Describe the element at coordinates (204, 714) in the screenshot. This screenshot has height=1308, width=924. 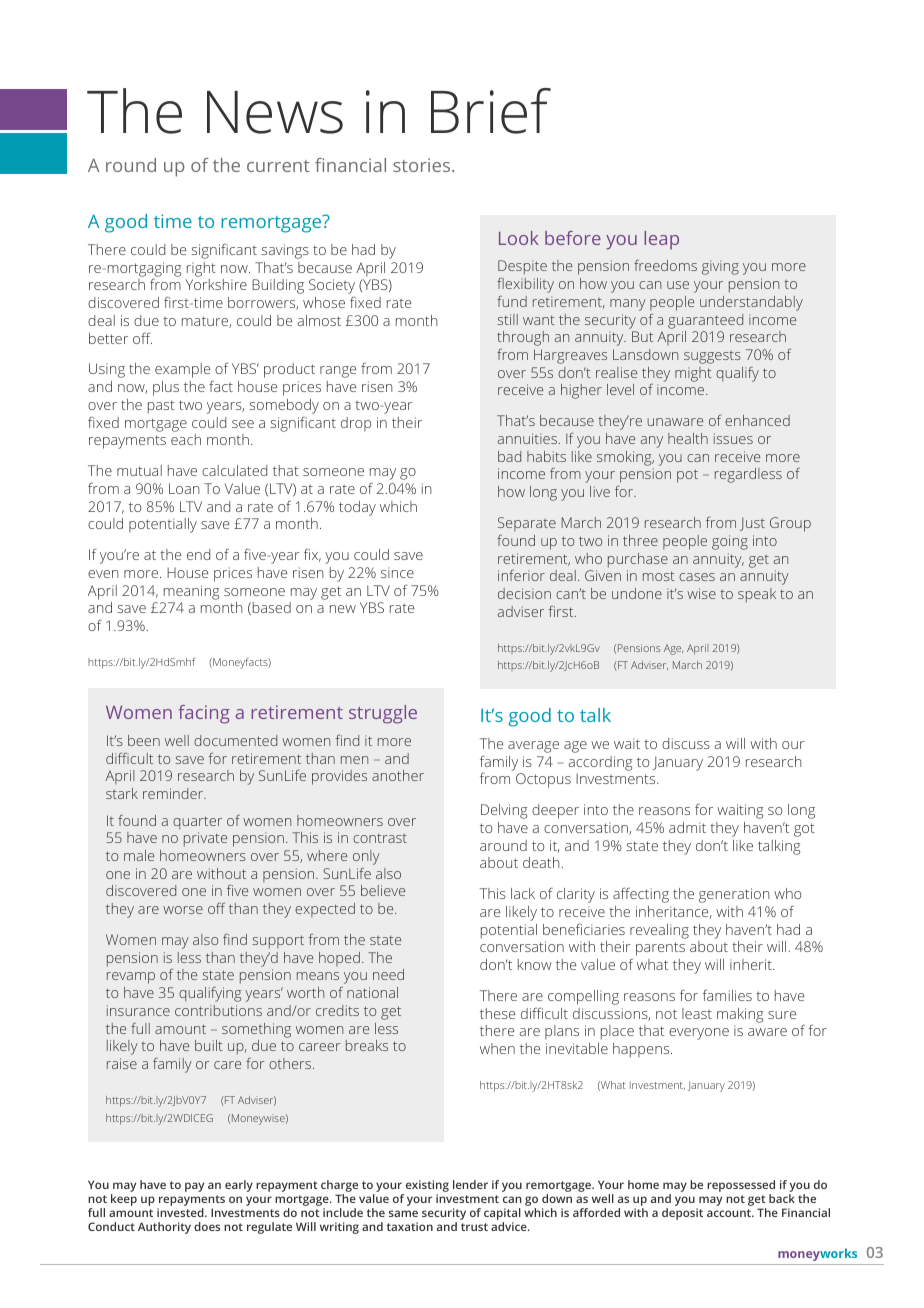
I see `facing` at that location.
